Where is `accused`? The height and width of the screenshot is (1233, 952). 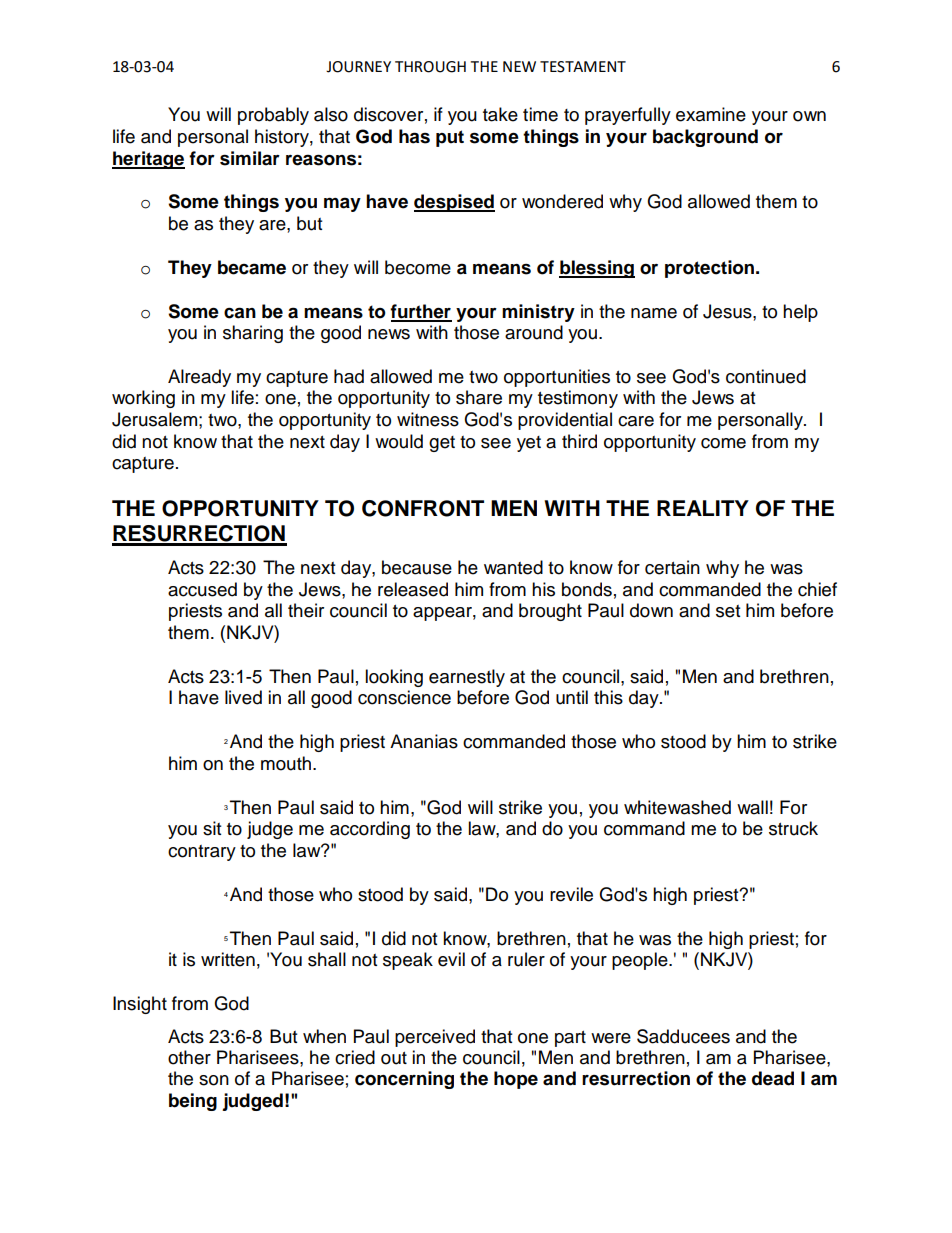 accused is located at coordinates (202, 589).
